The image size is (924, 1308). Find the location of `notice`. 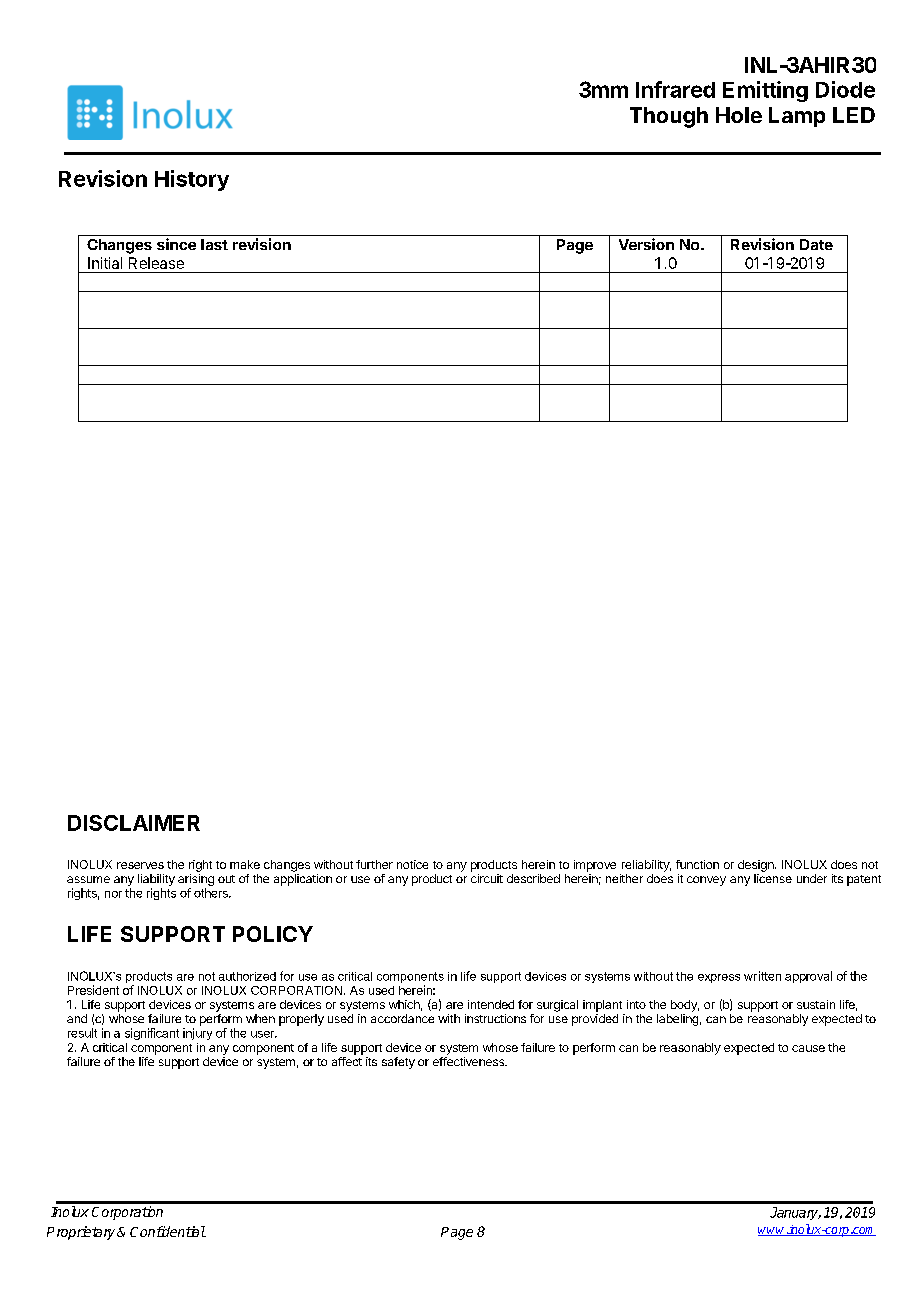

notice is located at coordinates (412, 864).
